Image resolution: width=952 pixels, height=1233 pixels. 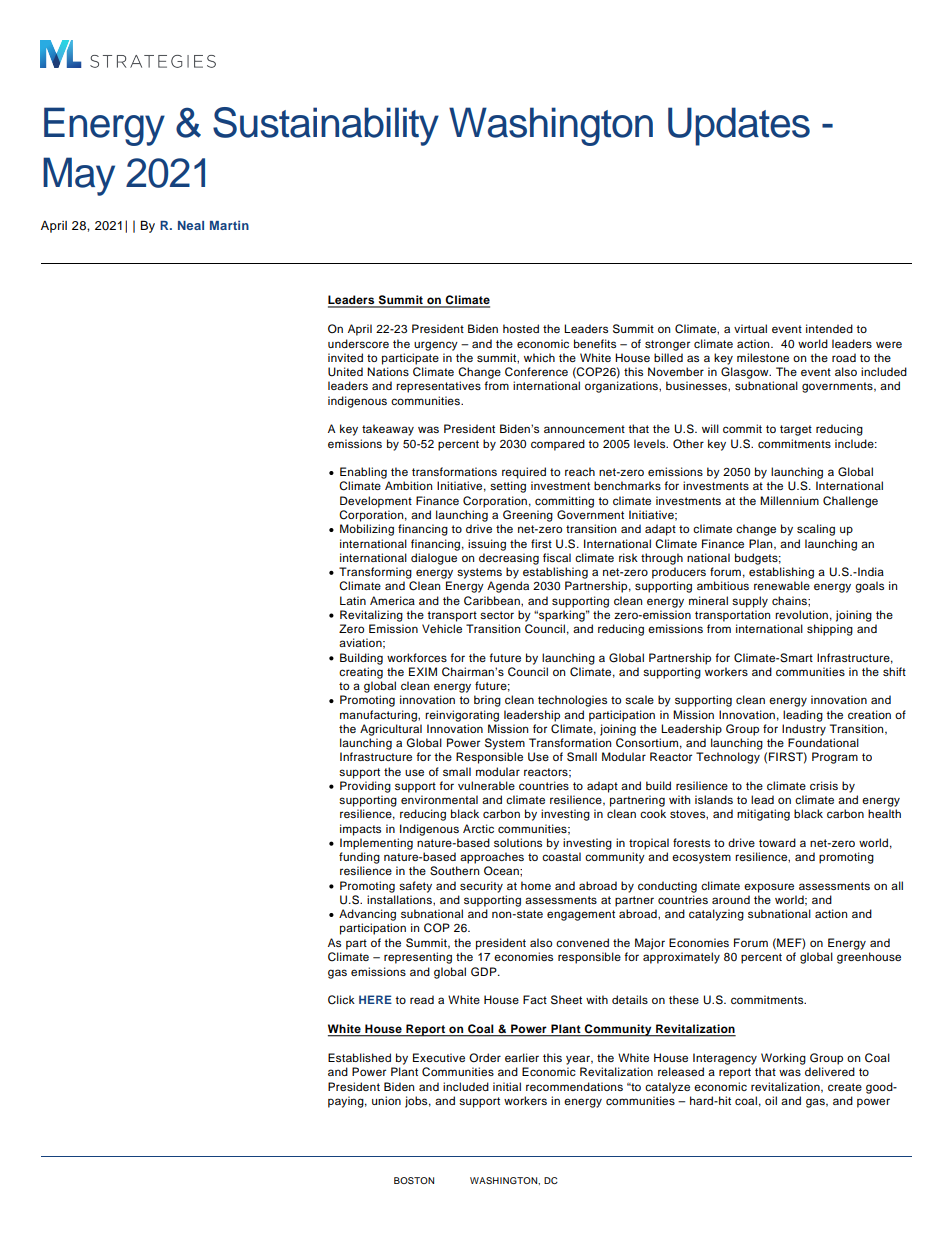 What do you see at coordinates (763, 815) in the page?
I see `mitigating` at bounding box center [763, 815].
